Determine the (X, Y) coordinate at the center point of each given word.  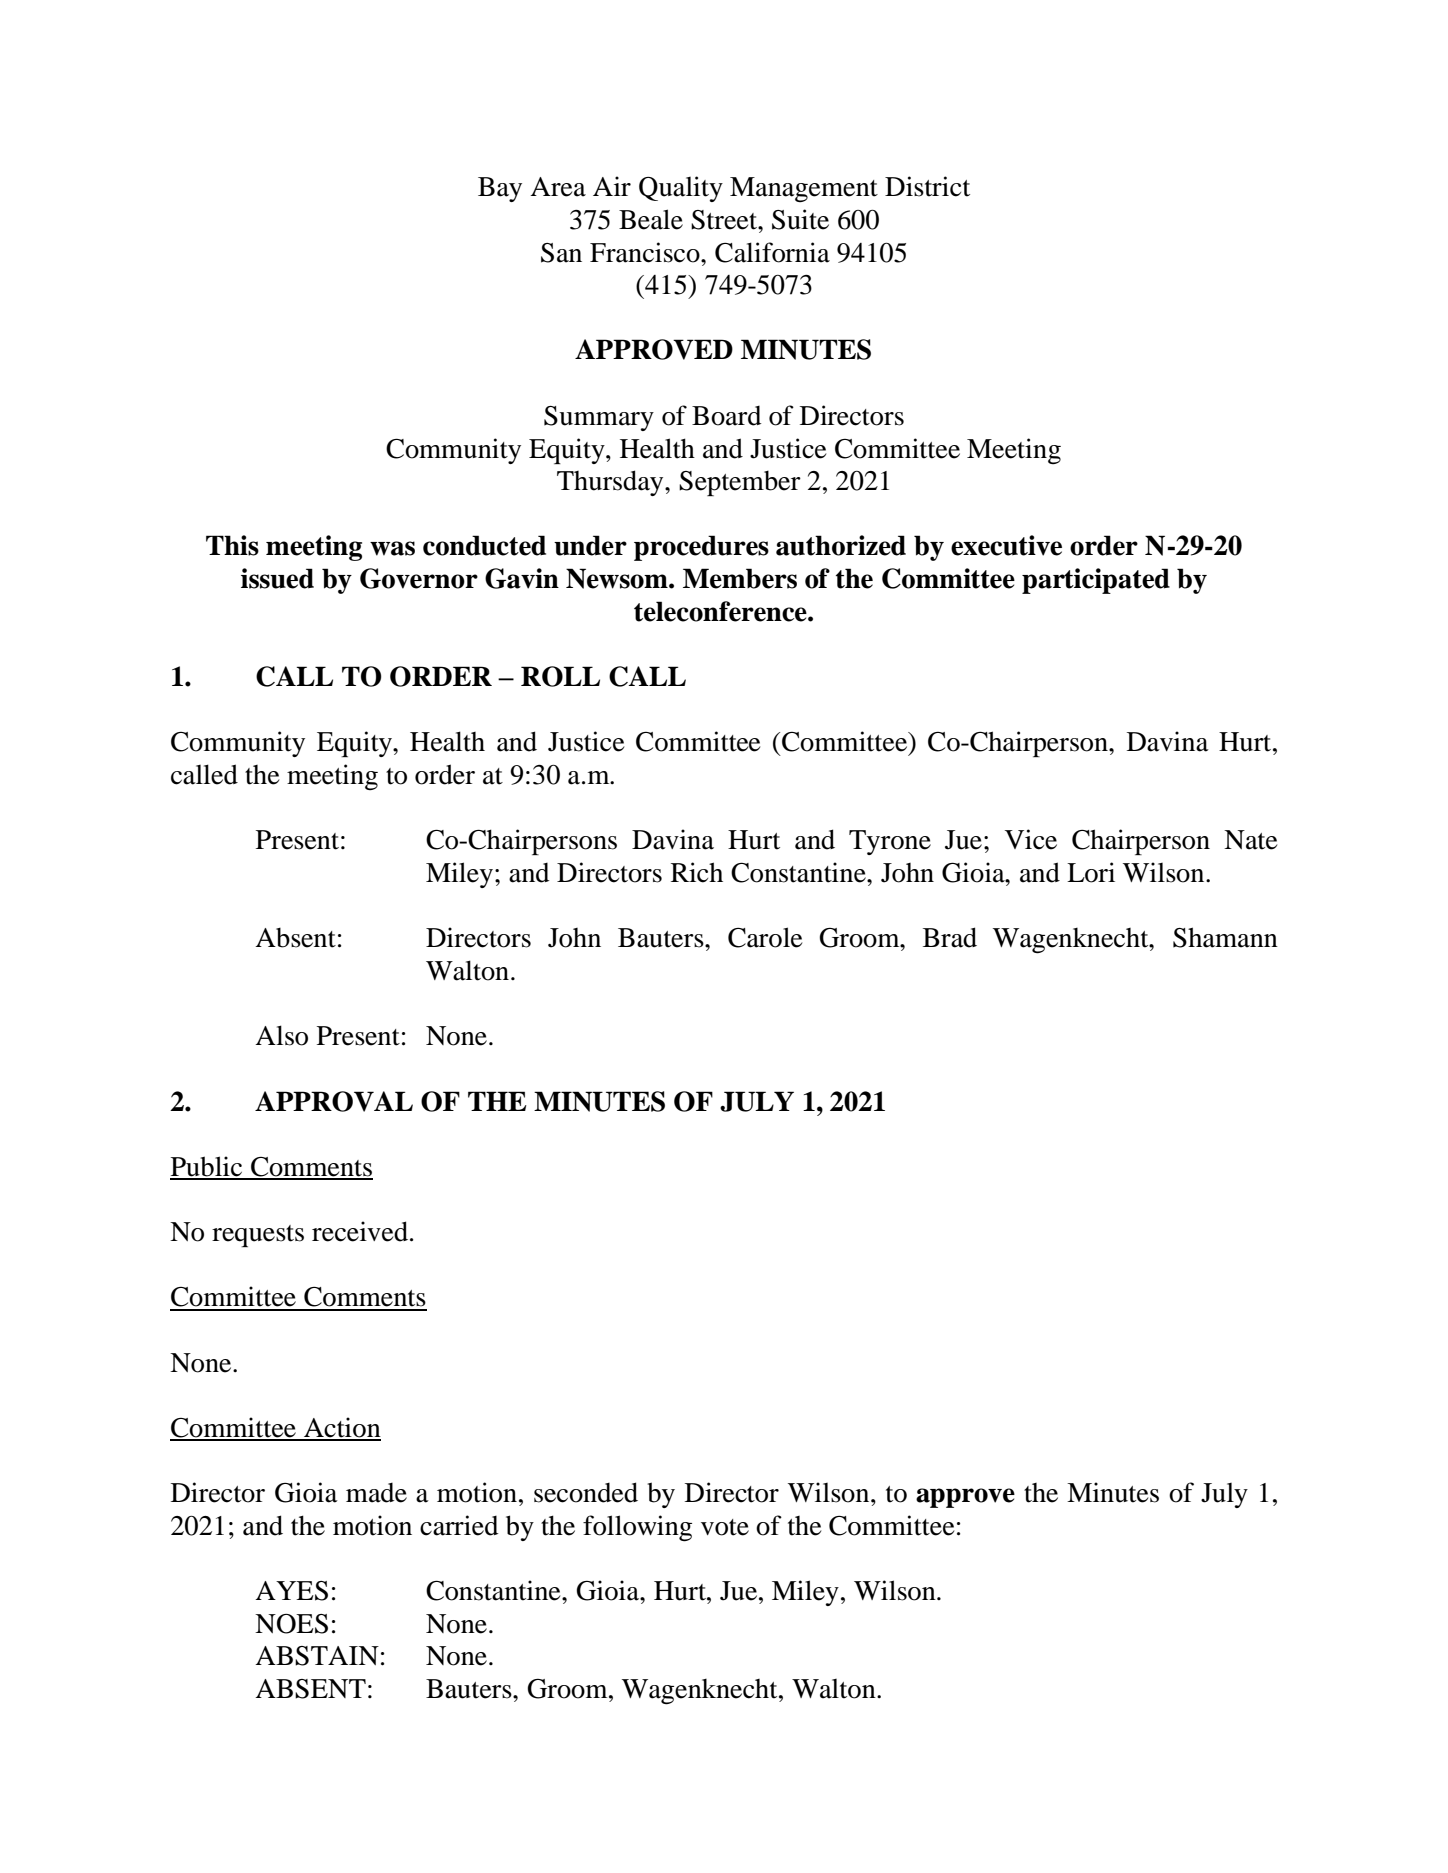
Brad (950, 937)
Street (725, 220)
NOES (291, 1624)
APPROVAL (334, 1101)
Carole (765, 937)
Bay (500, 189)
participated (1096, 581)
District (927, 186)
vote (725, 1527)
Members (740, 578)
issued (277, 578)
